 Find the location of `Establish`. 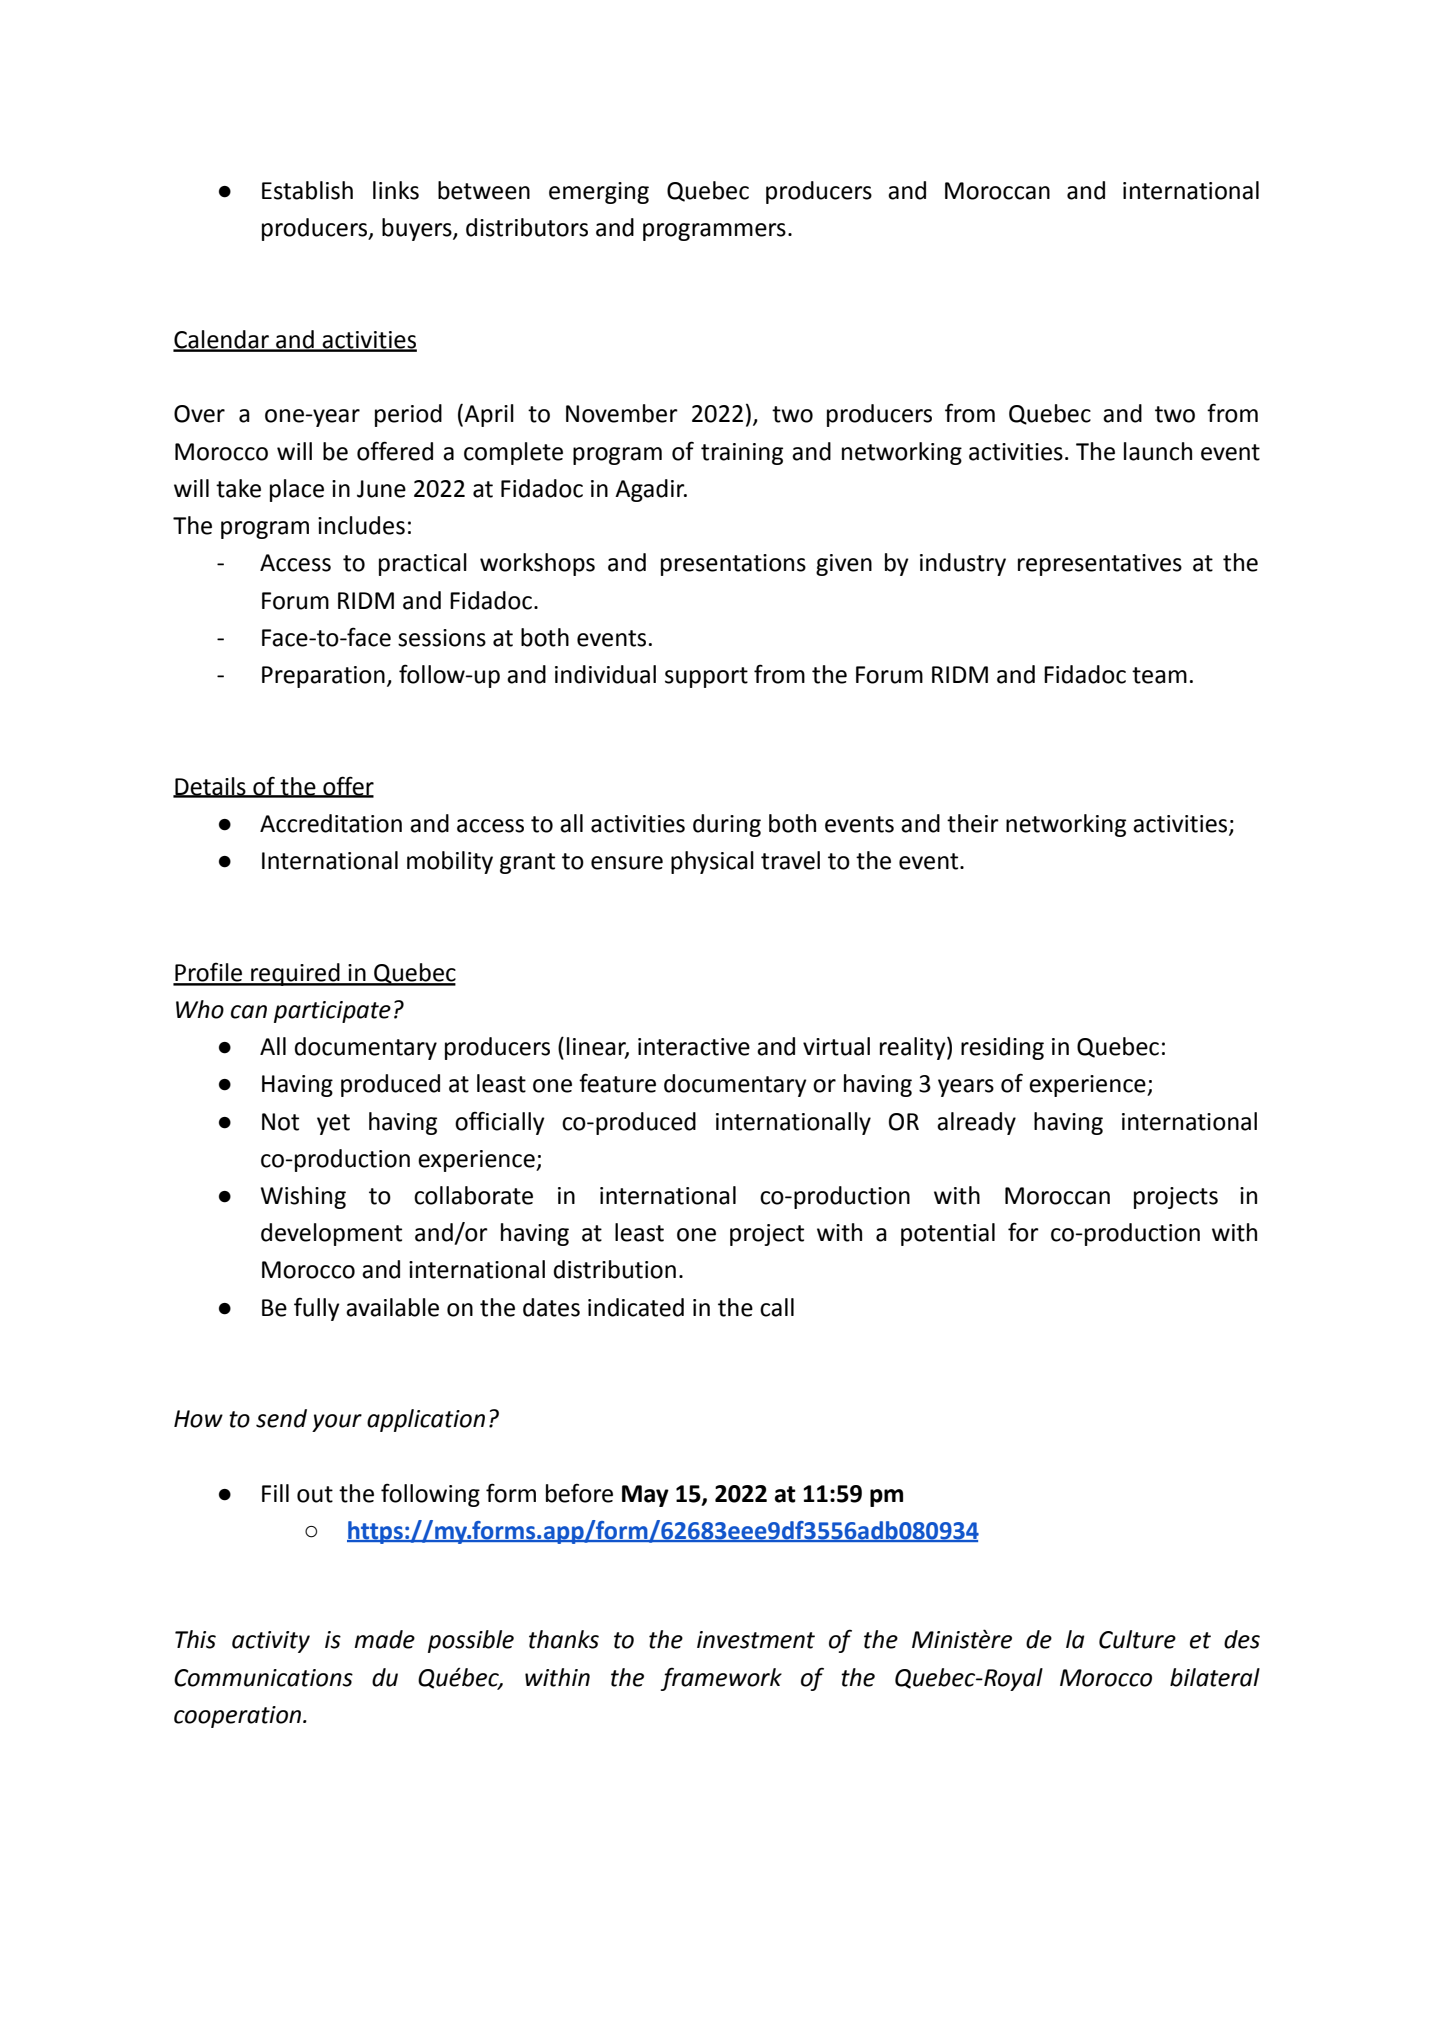

Establish is located at coordinates (307, 190).
